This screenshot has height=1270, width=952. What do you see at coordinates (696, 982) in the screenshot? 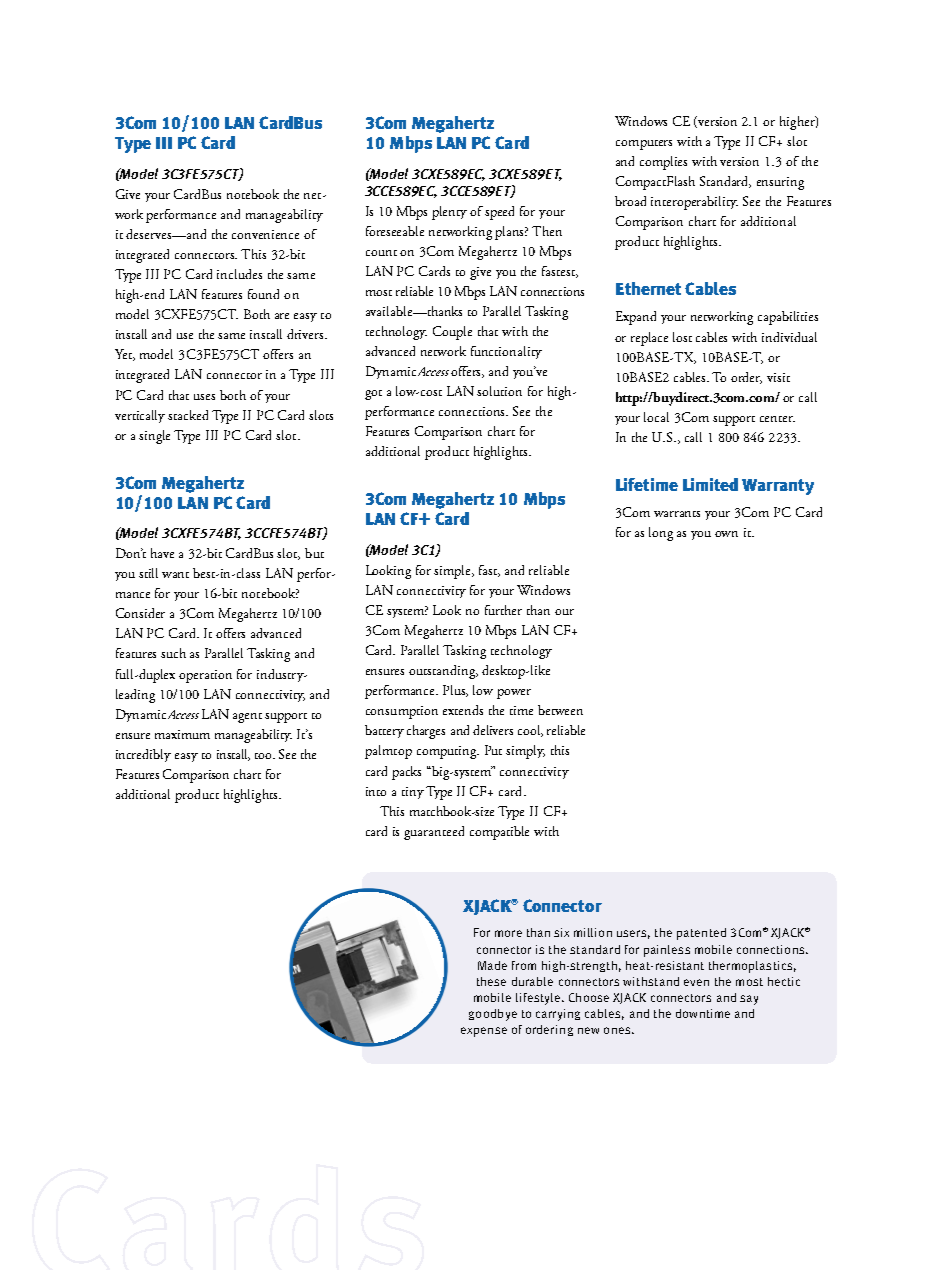
I see `even` at bounding box center [696, 982].
